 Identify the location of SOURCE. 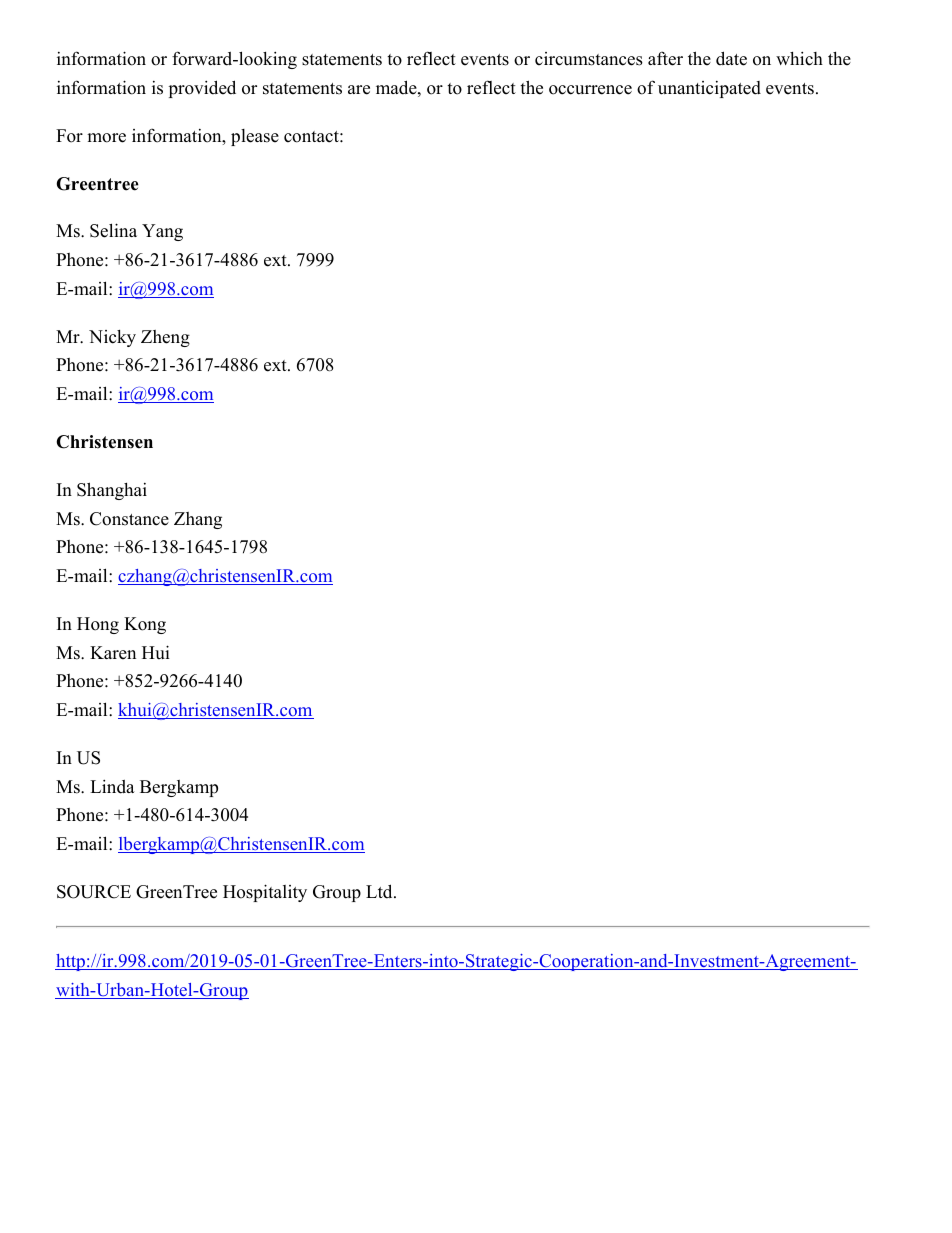
(94, 892).
